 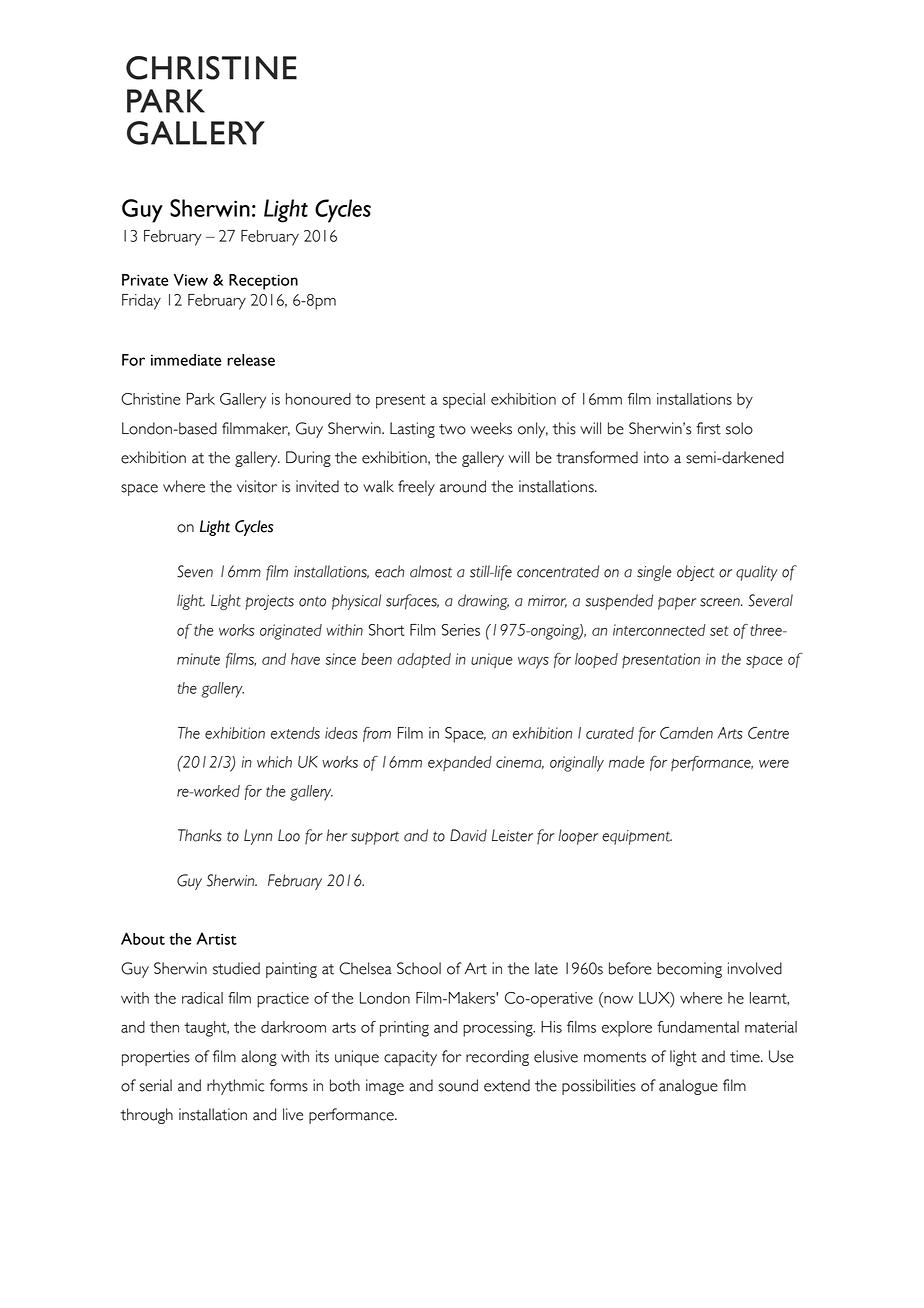 I want to click on first, so click(x=708, y=428).
